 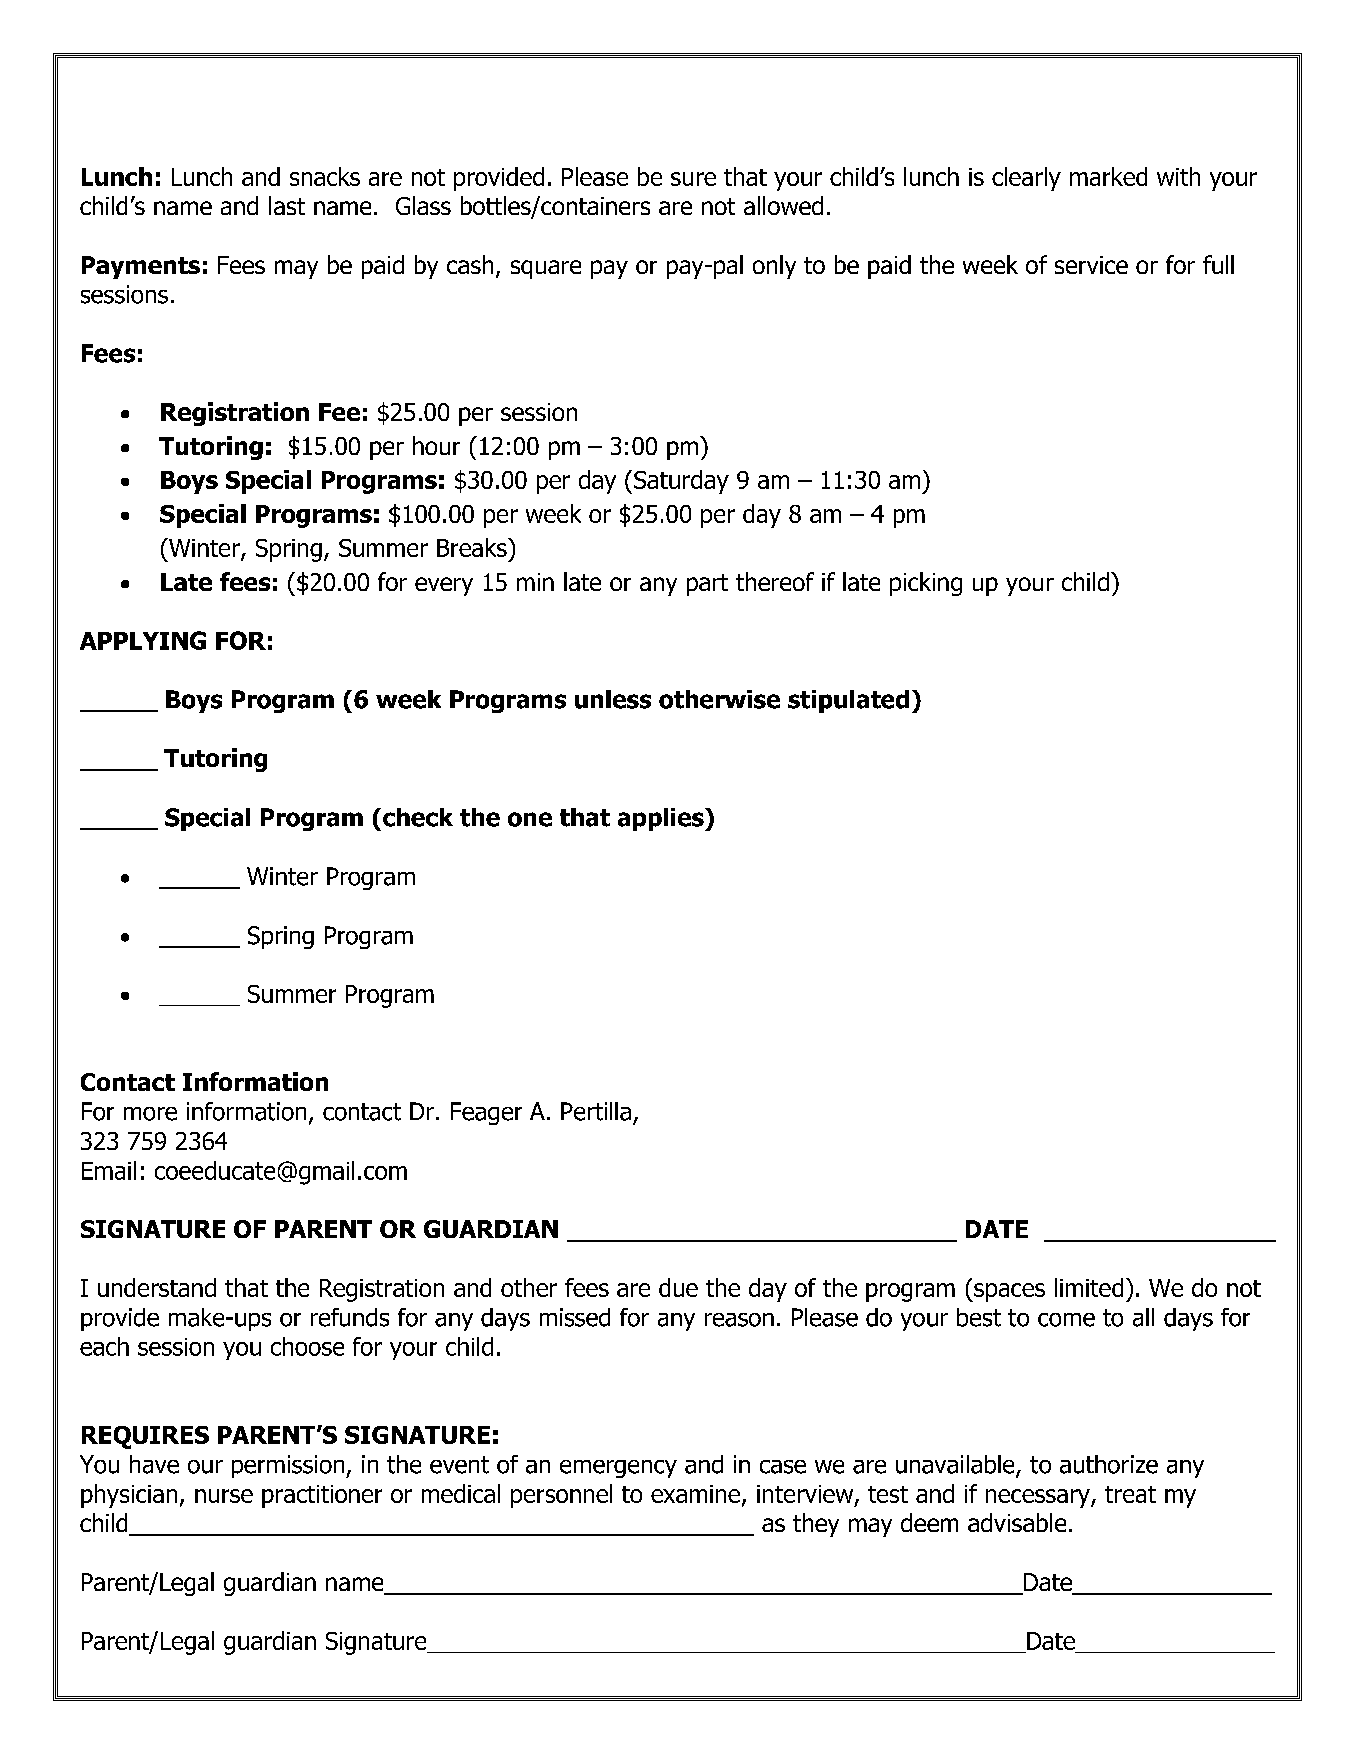 What do you see at coordinates (143, 640) in the screenshot?
I see `APPLYING` at bounding box center [143, 640].
